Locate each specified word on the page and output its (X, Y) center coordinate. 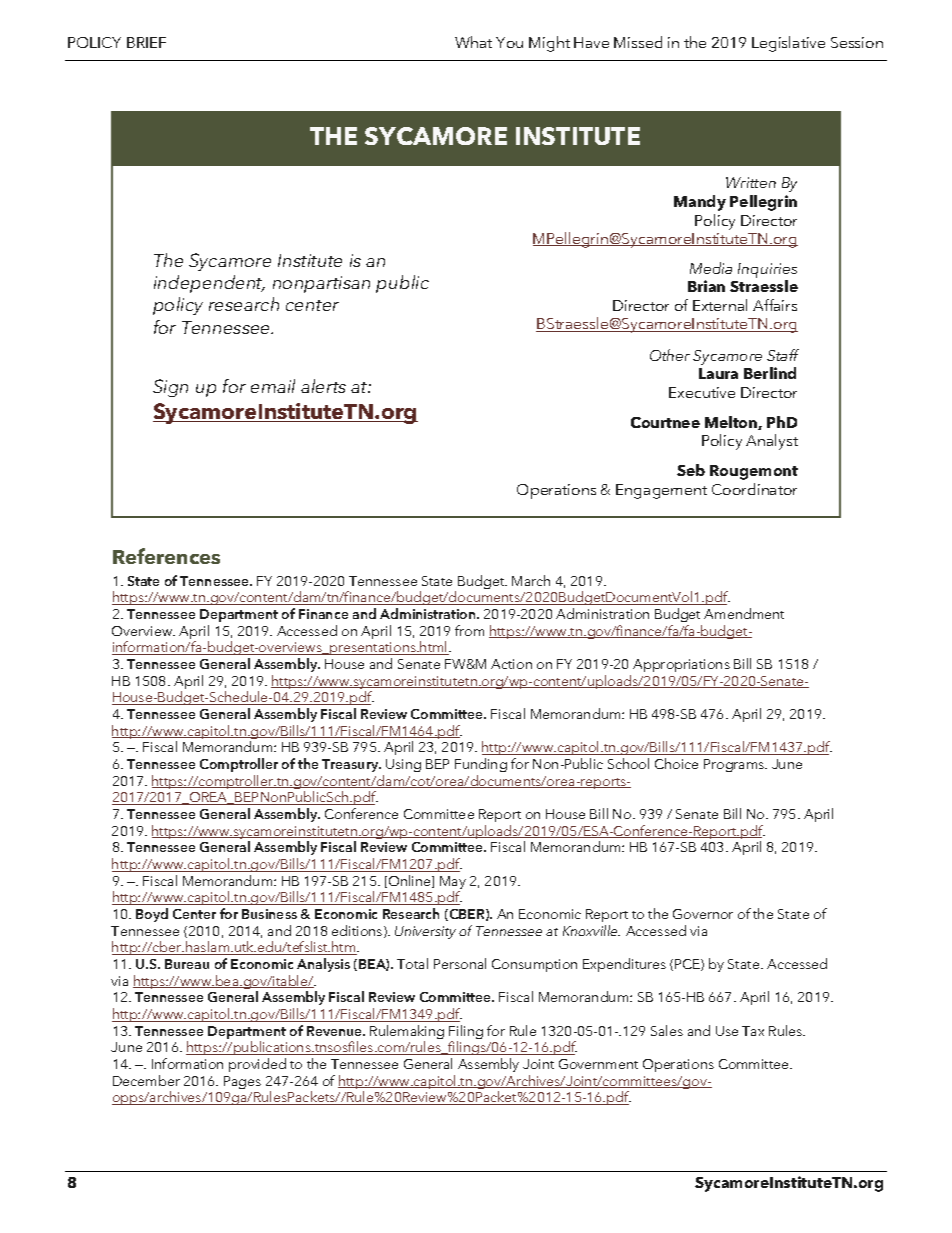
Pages (242, 1082)
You (509, 42)
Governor (703, 914)
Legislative (788, 44)
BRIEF (146, 42)
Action (511, 664)
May (453, 884)
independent (209, 284)
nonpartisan (321, 284)
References (166, 556)
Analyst (772, 442)
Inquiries (767, 270)
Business (269, 914)
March (531, 580)
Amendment (744, 613)
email (273, 386)
